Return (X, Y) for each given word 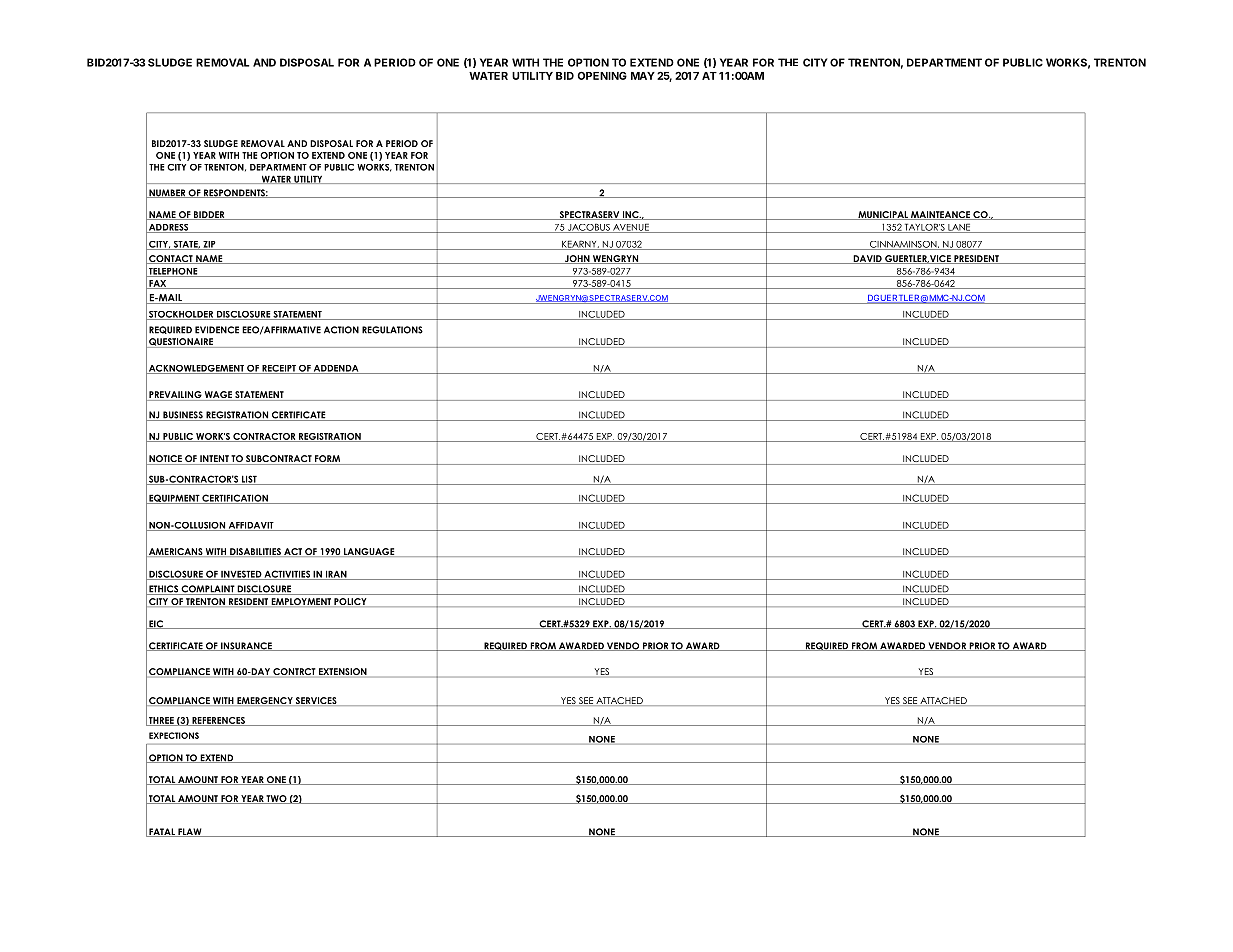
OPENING (602, 76)
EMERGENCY (265, 701)
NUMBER (167, 193)
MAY (643, 76)
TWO (277, 799)
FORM (328, 460)
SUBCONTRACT (279, 460)
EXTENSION (343, 673)
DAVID (867, 259)
